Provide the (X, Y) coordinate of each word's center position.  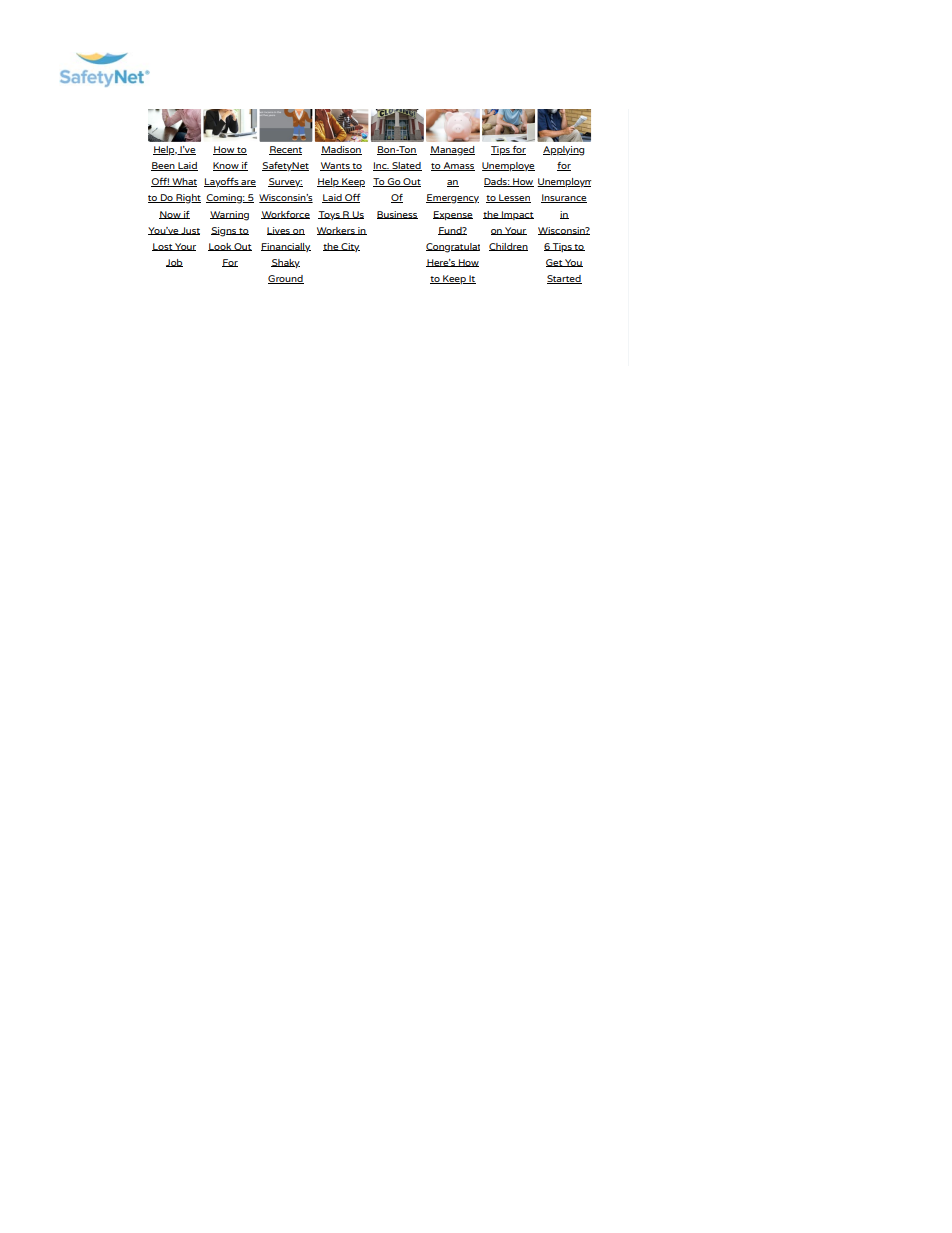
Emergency (452, 199)
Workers (337, 231)
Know (227, 166)
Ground (286, 279)
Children (508, 247)
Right (187, 199)
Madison (341, 150)
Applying (563, 151)
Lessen (514, 198)
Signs (224, 232)
